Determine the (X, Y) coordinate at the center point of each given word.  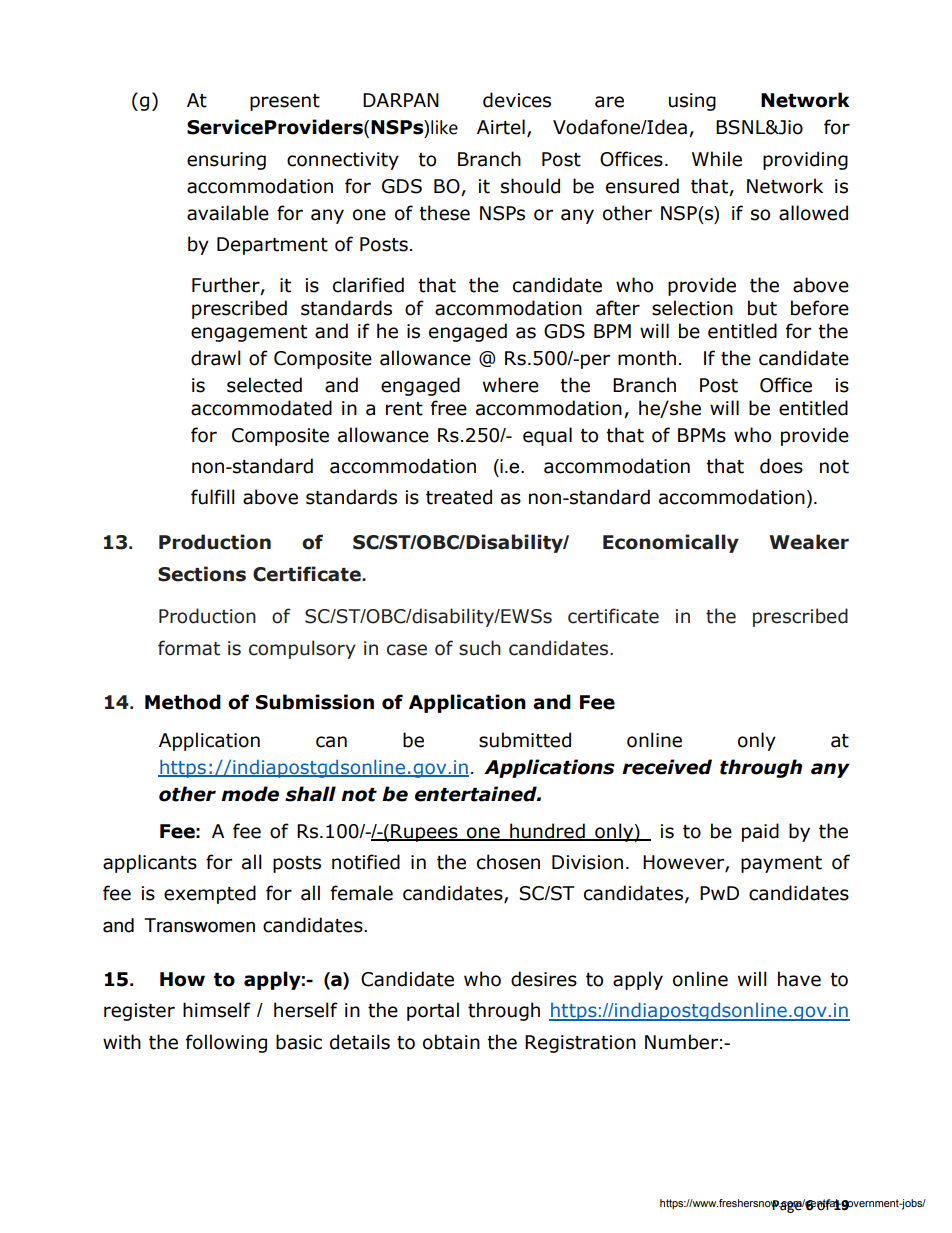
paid (760, 832)
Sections (202, 574)
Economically (671, 543)
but (762, 308)
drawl (216, 358)
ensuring (226, 161)
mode (250, 794)
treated (459, 497)
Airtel (501, 127)
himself (217, 1010)
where (511, 385)
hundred (547, 831)
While (717, 159)
